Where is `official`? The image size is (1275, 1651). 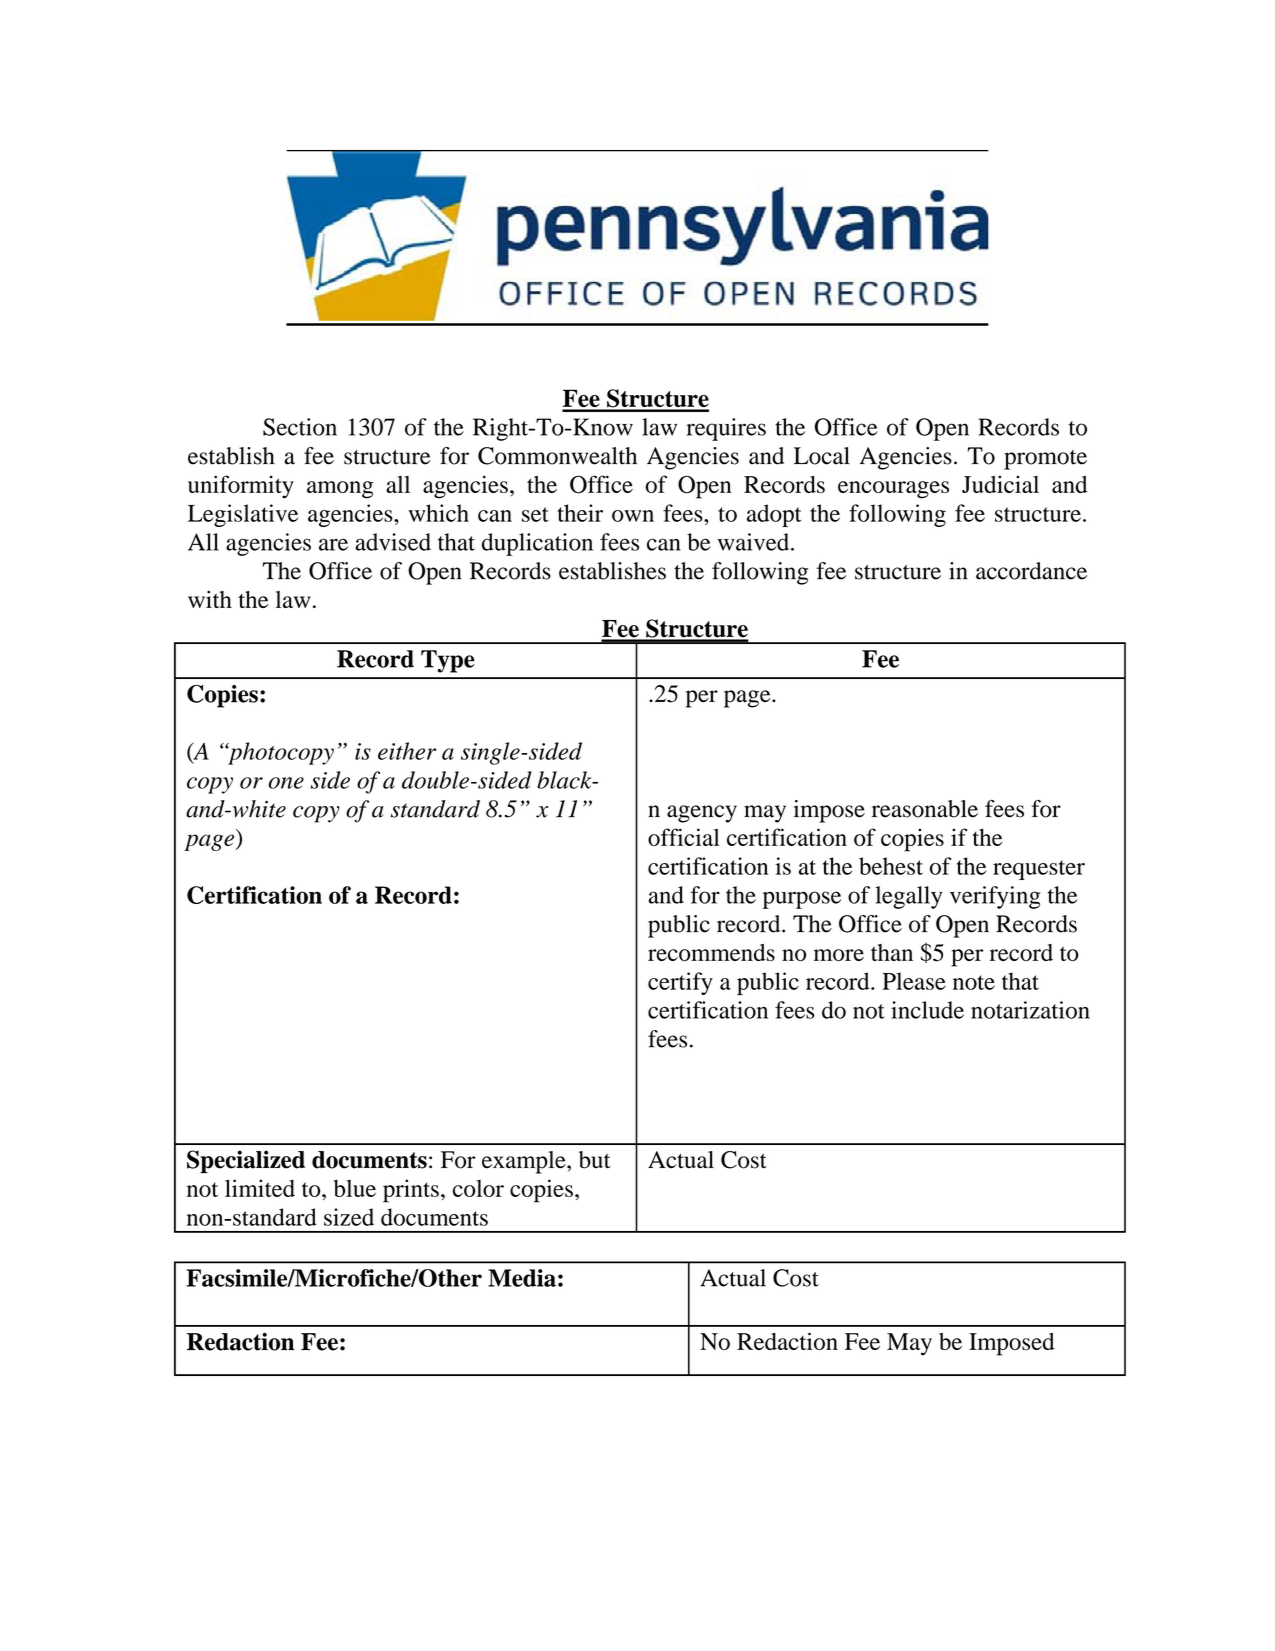
official is located at coordinates (684, 837).
